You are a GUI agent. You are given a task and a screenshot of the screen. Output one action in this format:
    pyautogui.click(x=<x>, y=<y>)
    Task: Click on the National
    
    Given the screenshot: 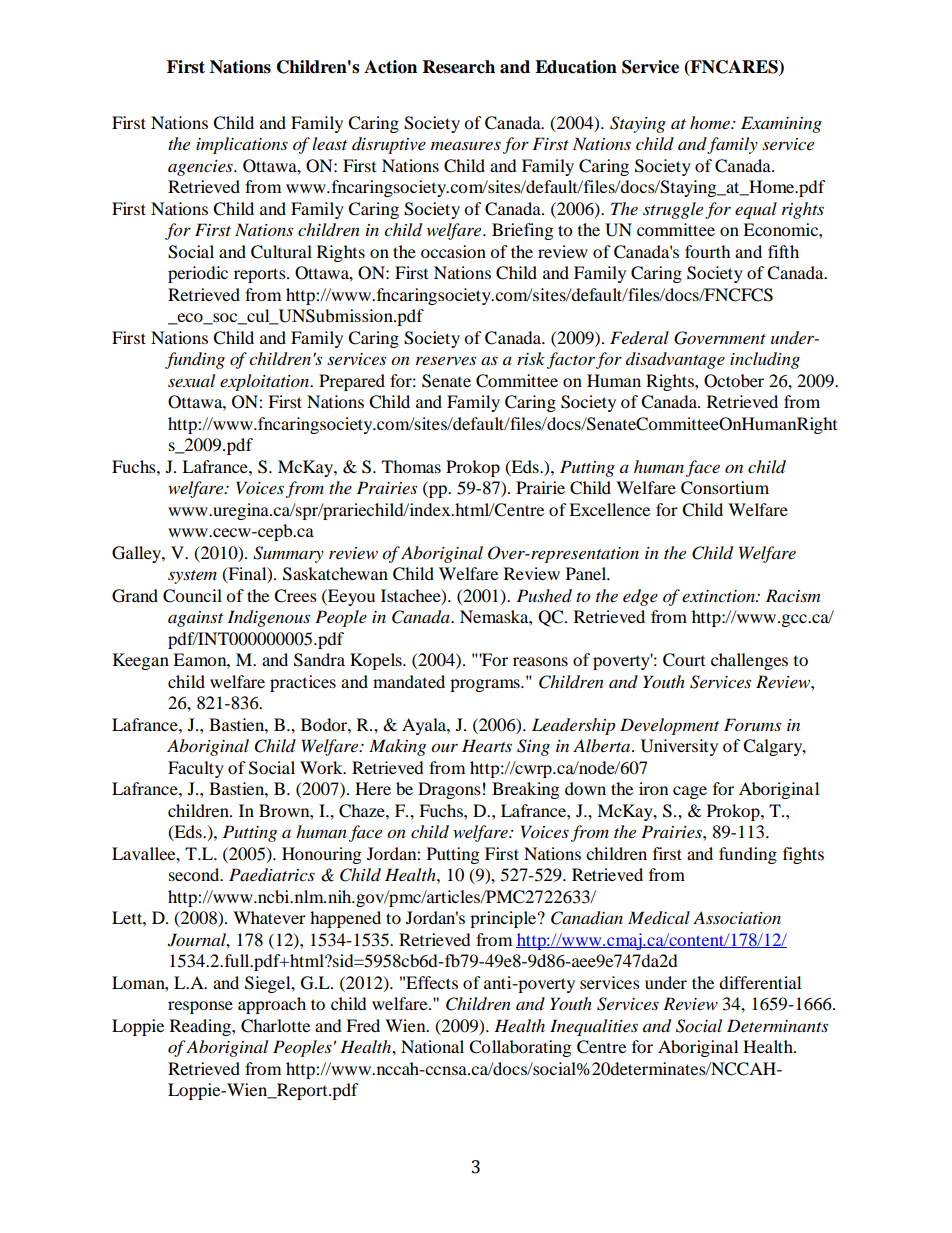 What is the action you would take?
    pyautogui.click(x=432, y=1046)
